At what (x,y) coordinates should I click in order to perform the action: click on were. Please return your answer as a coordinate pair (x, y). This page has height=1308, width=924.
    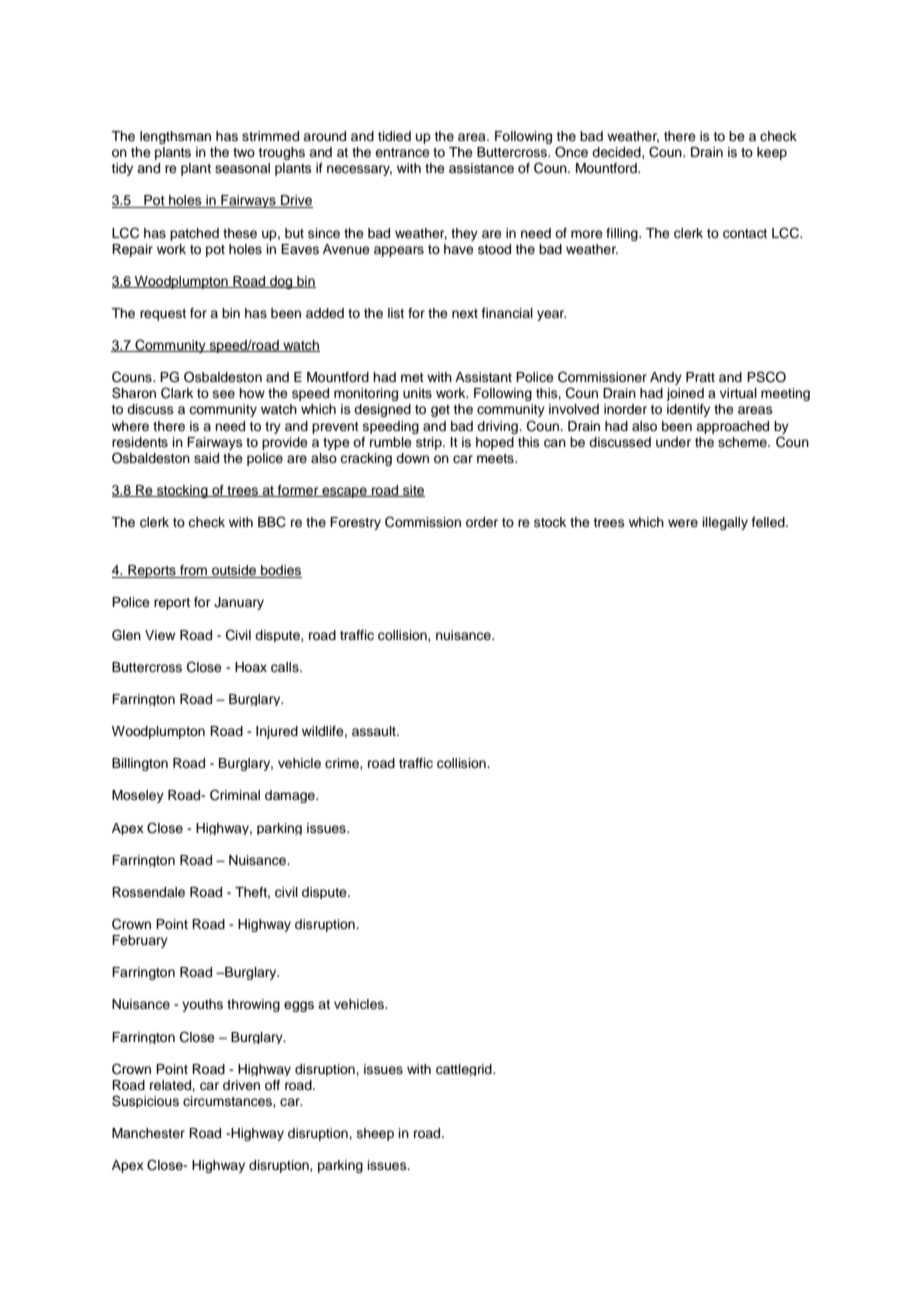
    Looking at the image, I should click on (683, 523).
